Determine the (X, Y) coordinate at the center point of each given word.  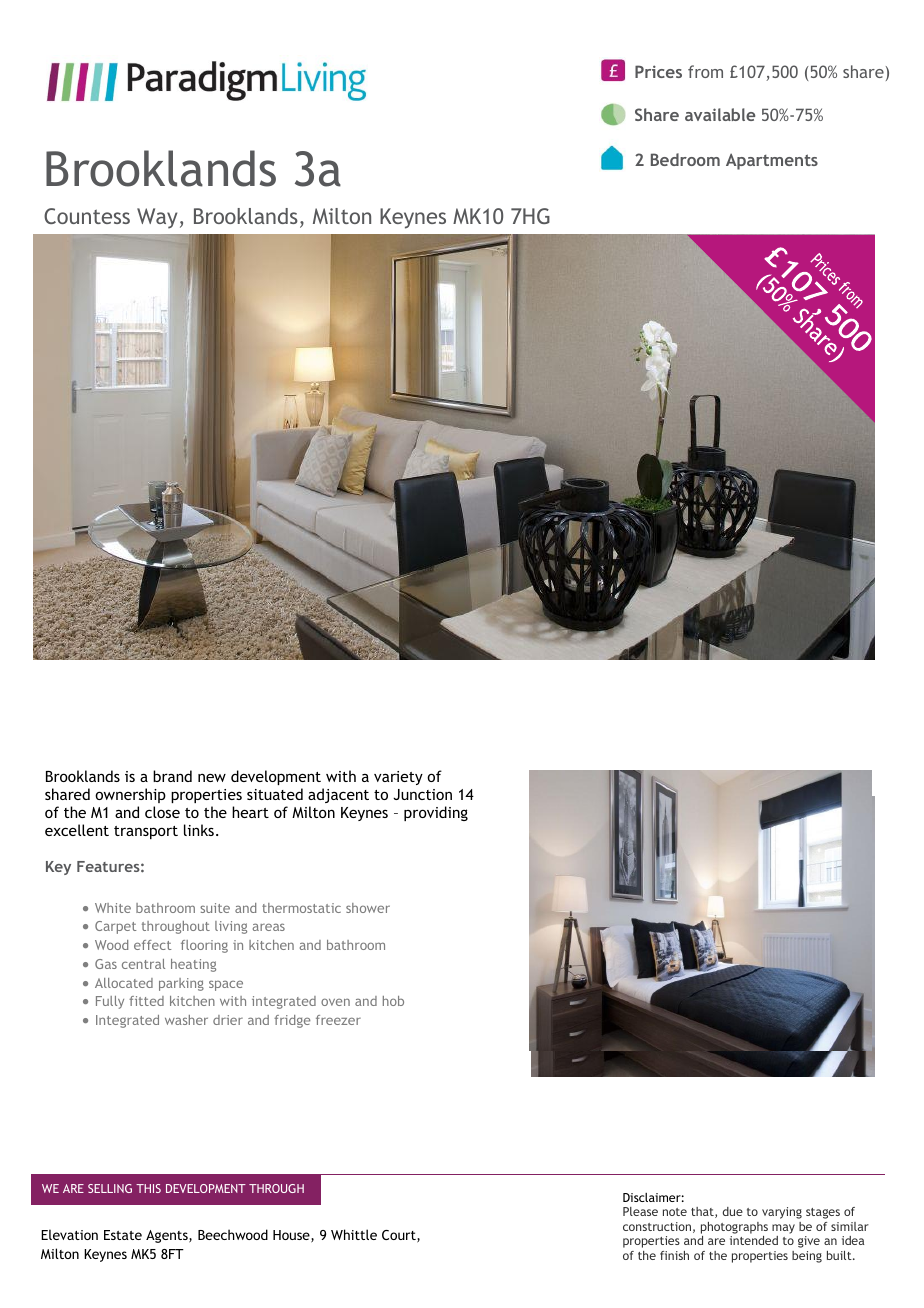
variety (398, 778)
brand (172, 776)
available (720, 114)
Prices (658, 71)
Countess (87, 216)
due (733, 1211)
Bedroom (685, 159)
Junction (422, 794)
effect (152, 945)
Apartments (772, 161)
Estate (123, 1235)
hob (393, 1001)
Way (157, 218)
